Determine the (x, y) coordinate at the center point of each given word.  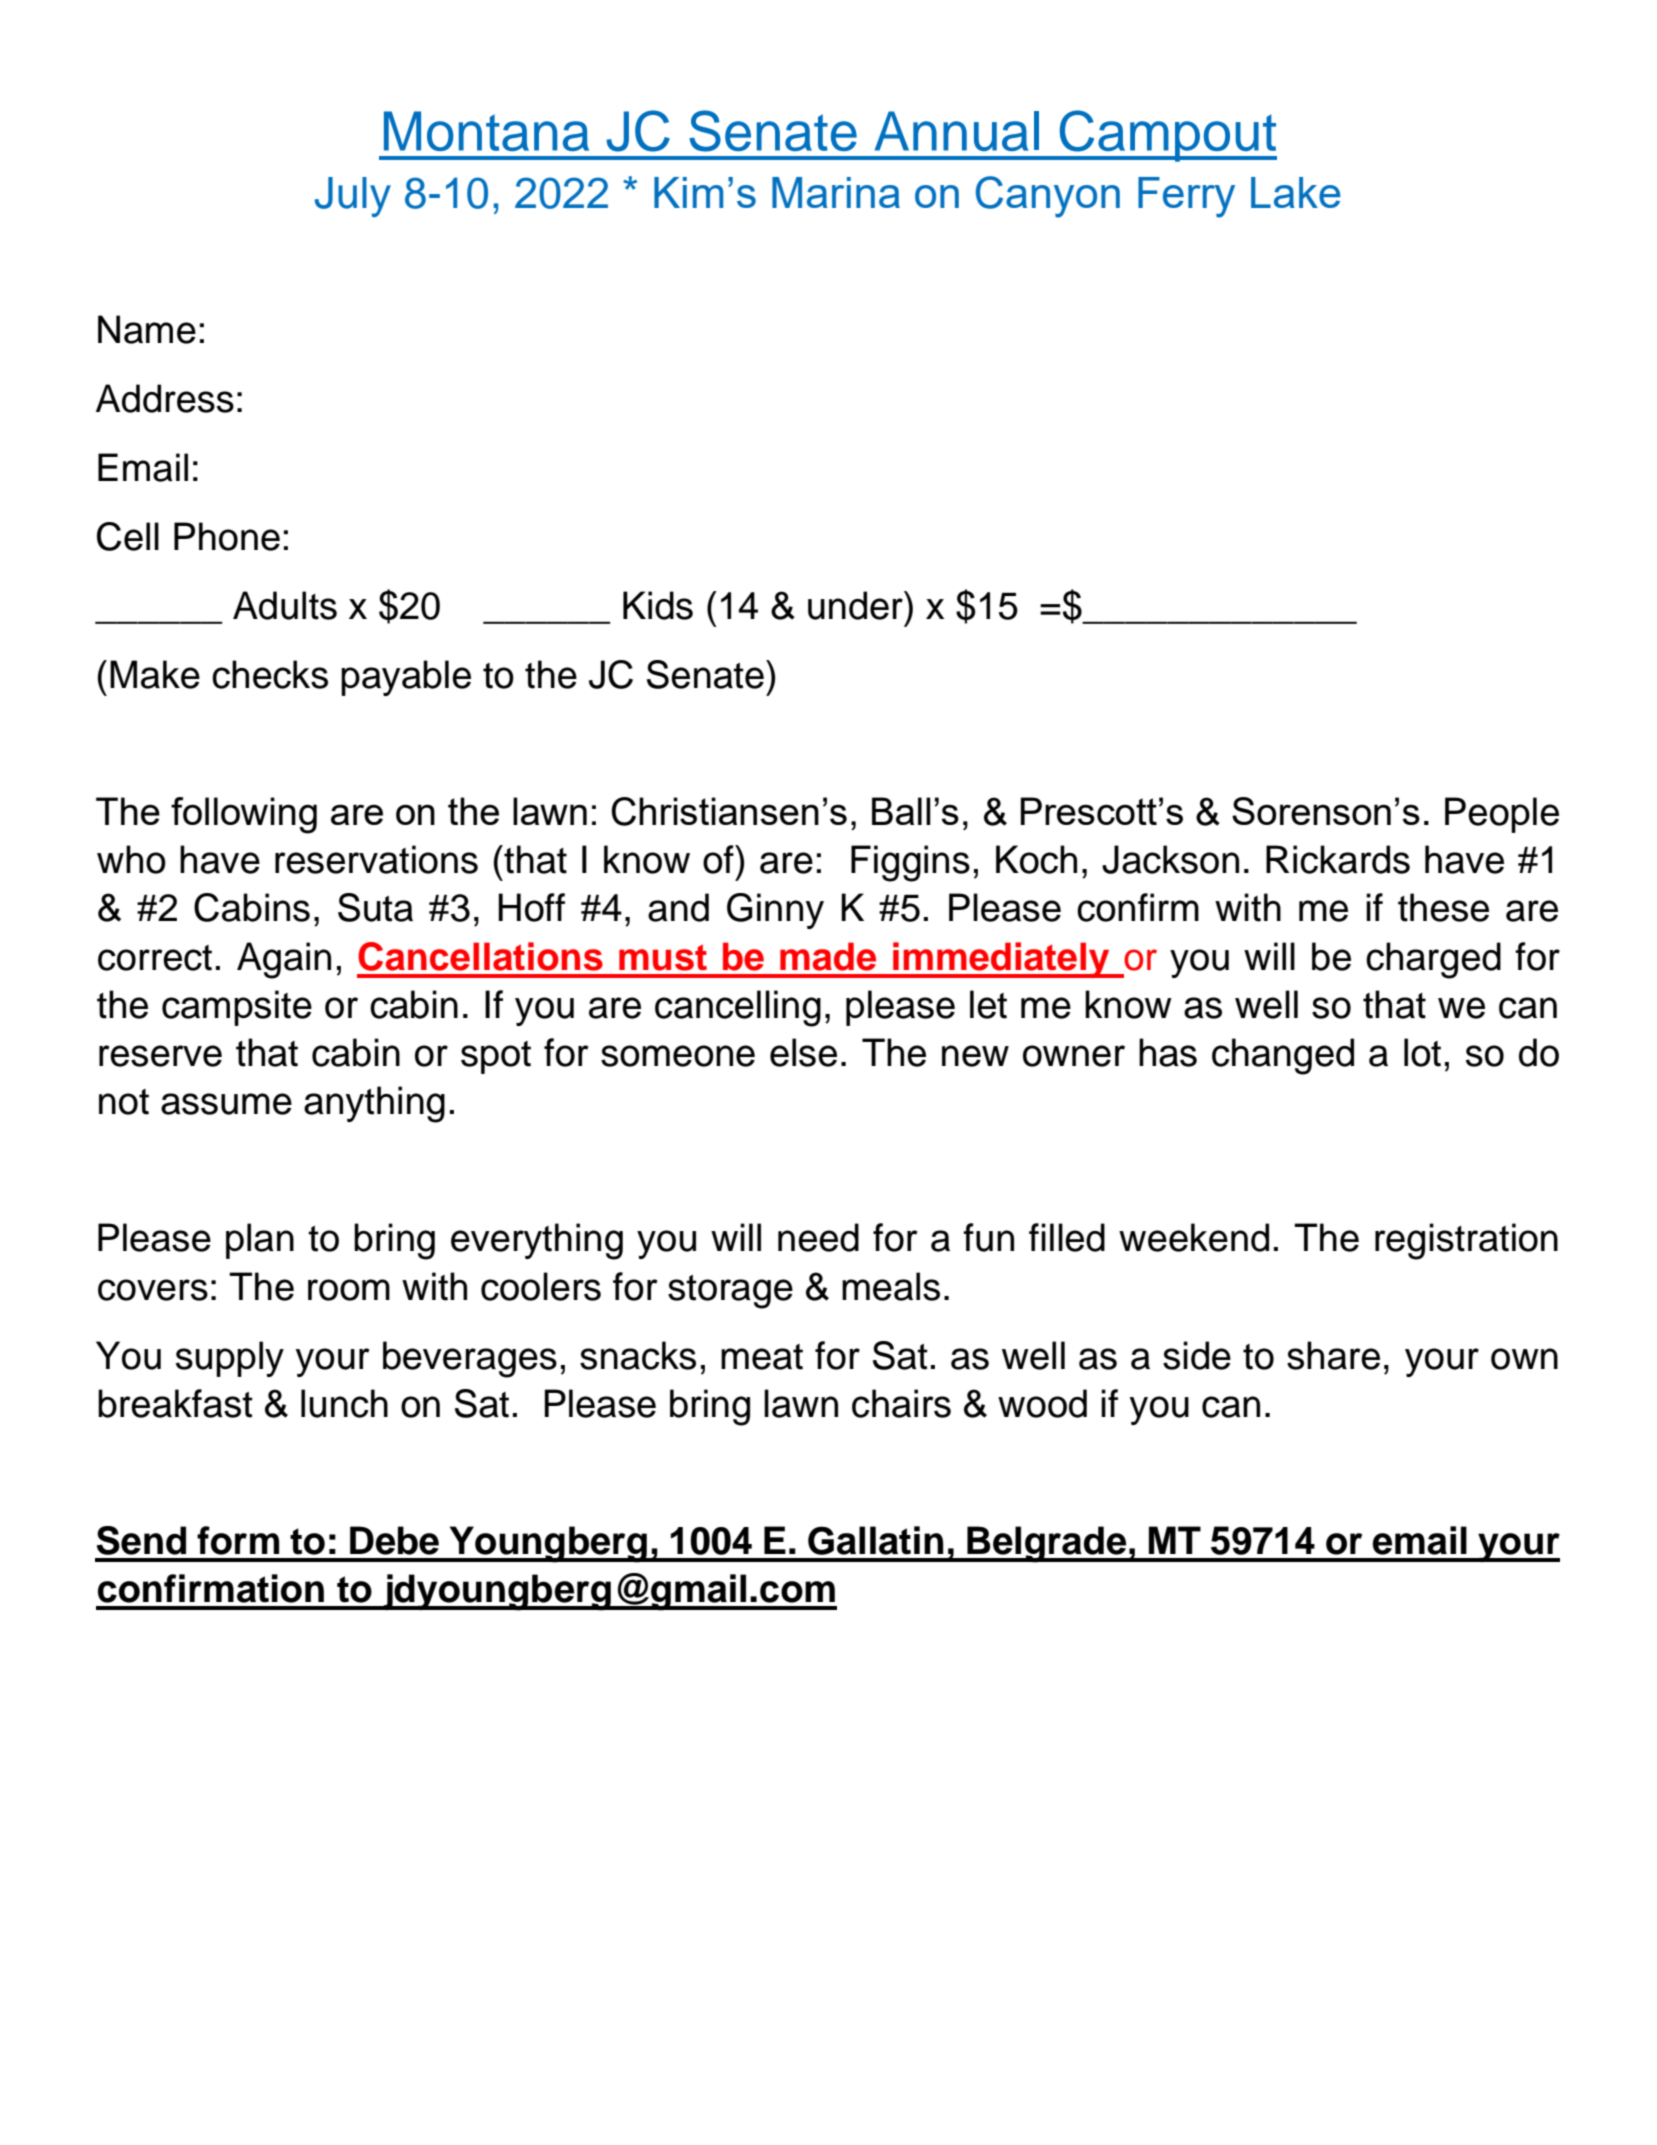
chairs (901, 1403)
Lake (1295, 192)
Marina (836, 192)
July (353, 197)
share (1333, 1355)
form (238, 1540)
